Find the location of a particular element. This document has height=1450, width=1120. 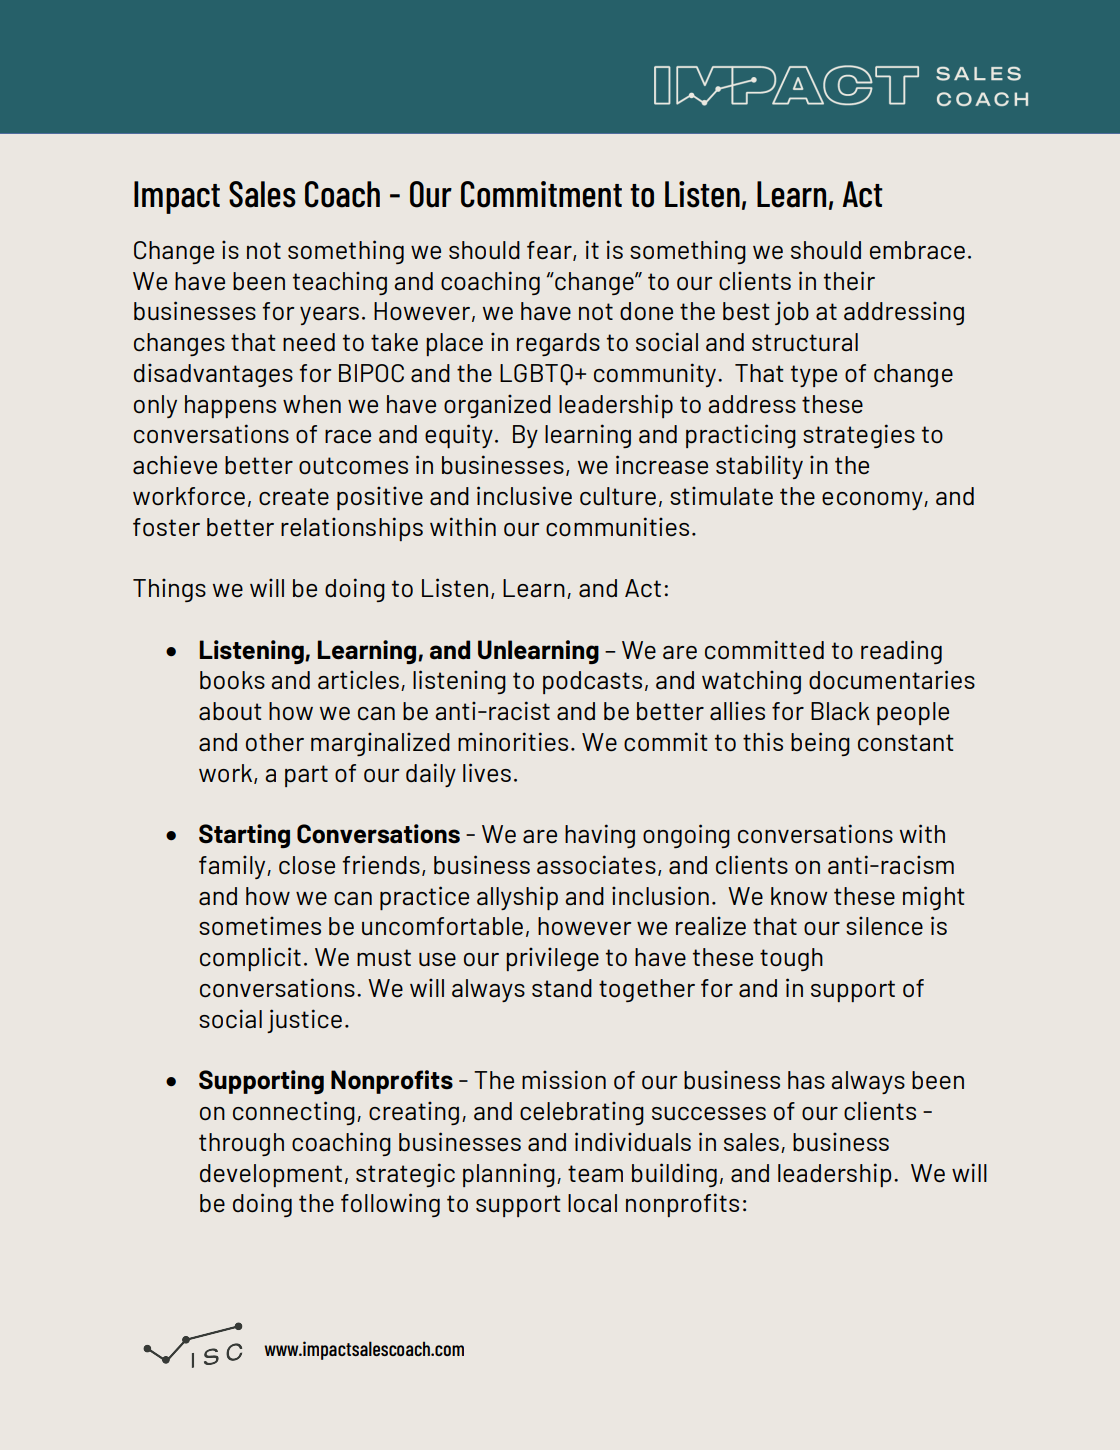

family is located at coordinates (233, 867).
